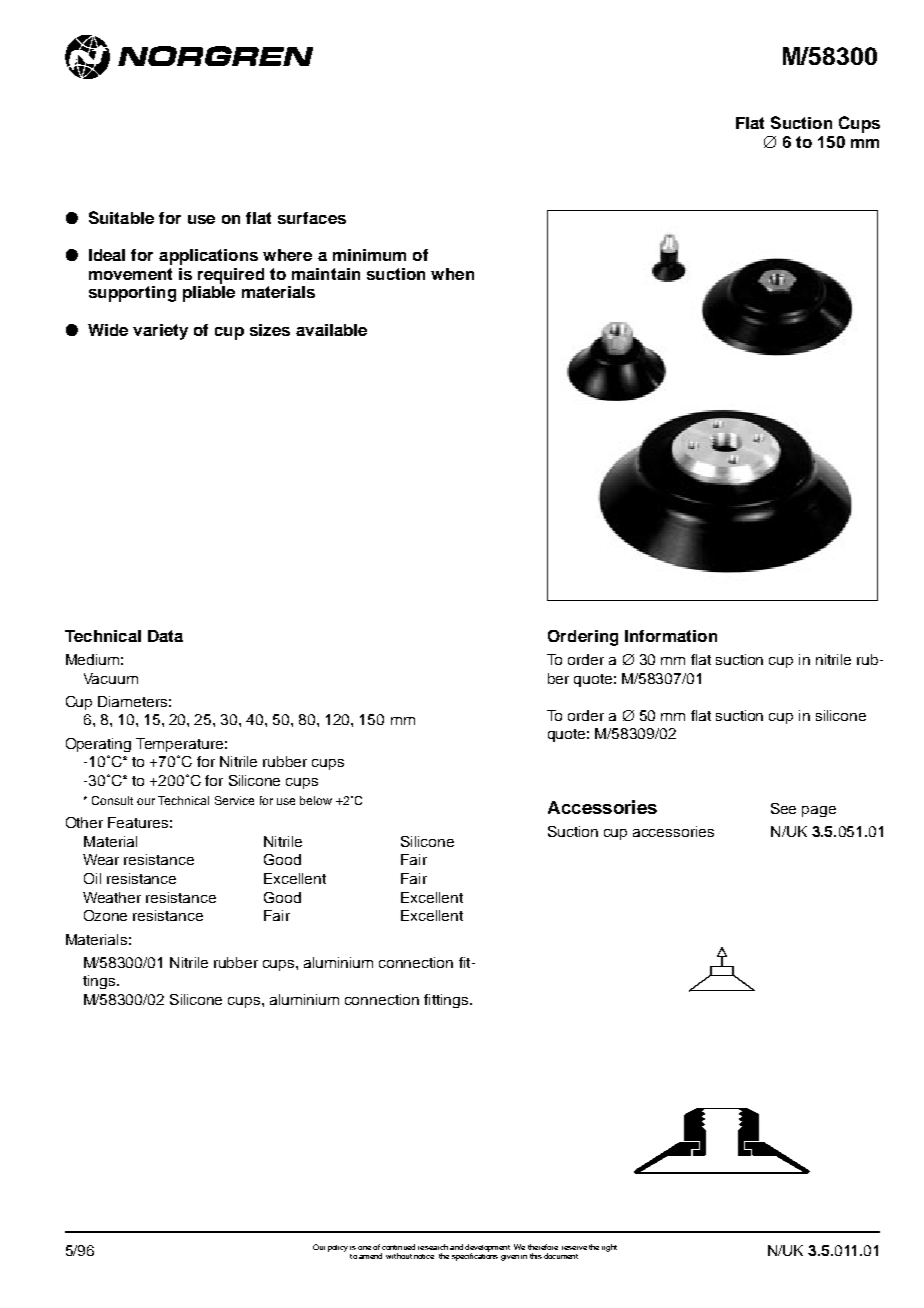 This screenshot has width=924, height=1308. Describe the element at coordinates (316, 800) in the screenshot. I see `below` at that location.
